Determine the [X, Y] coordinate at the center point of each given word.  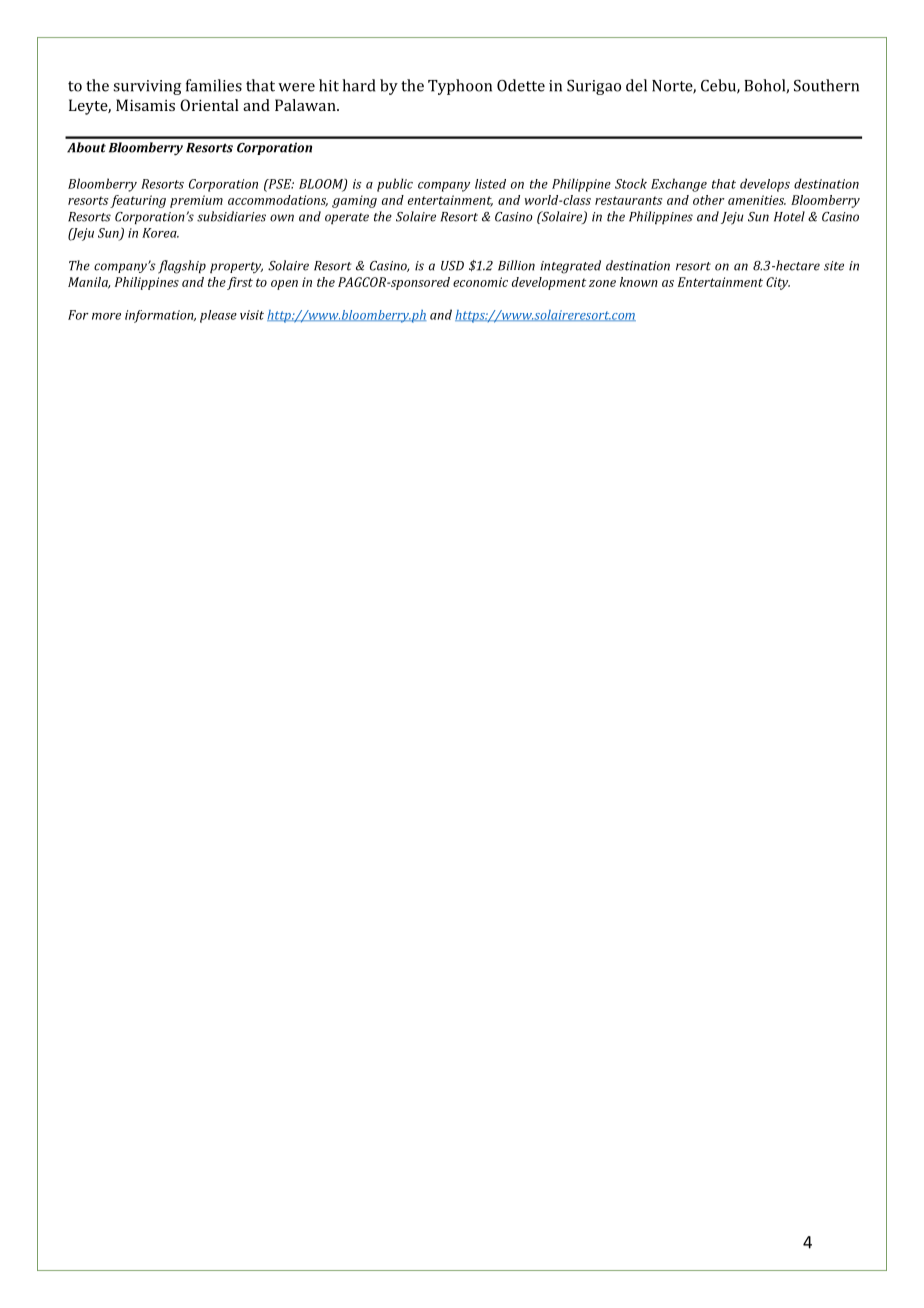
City [778, 283]
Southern [826, 85]
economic [480, 282]
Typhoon [460, 87]
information [160, 316]
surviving [147, 87]
